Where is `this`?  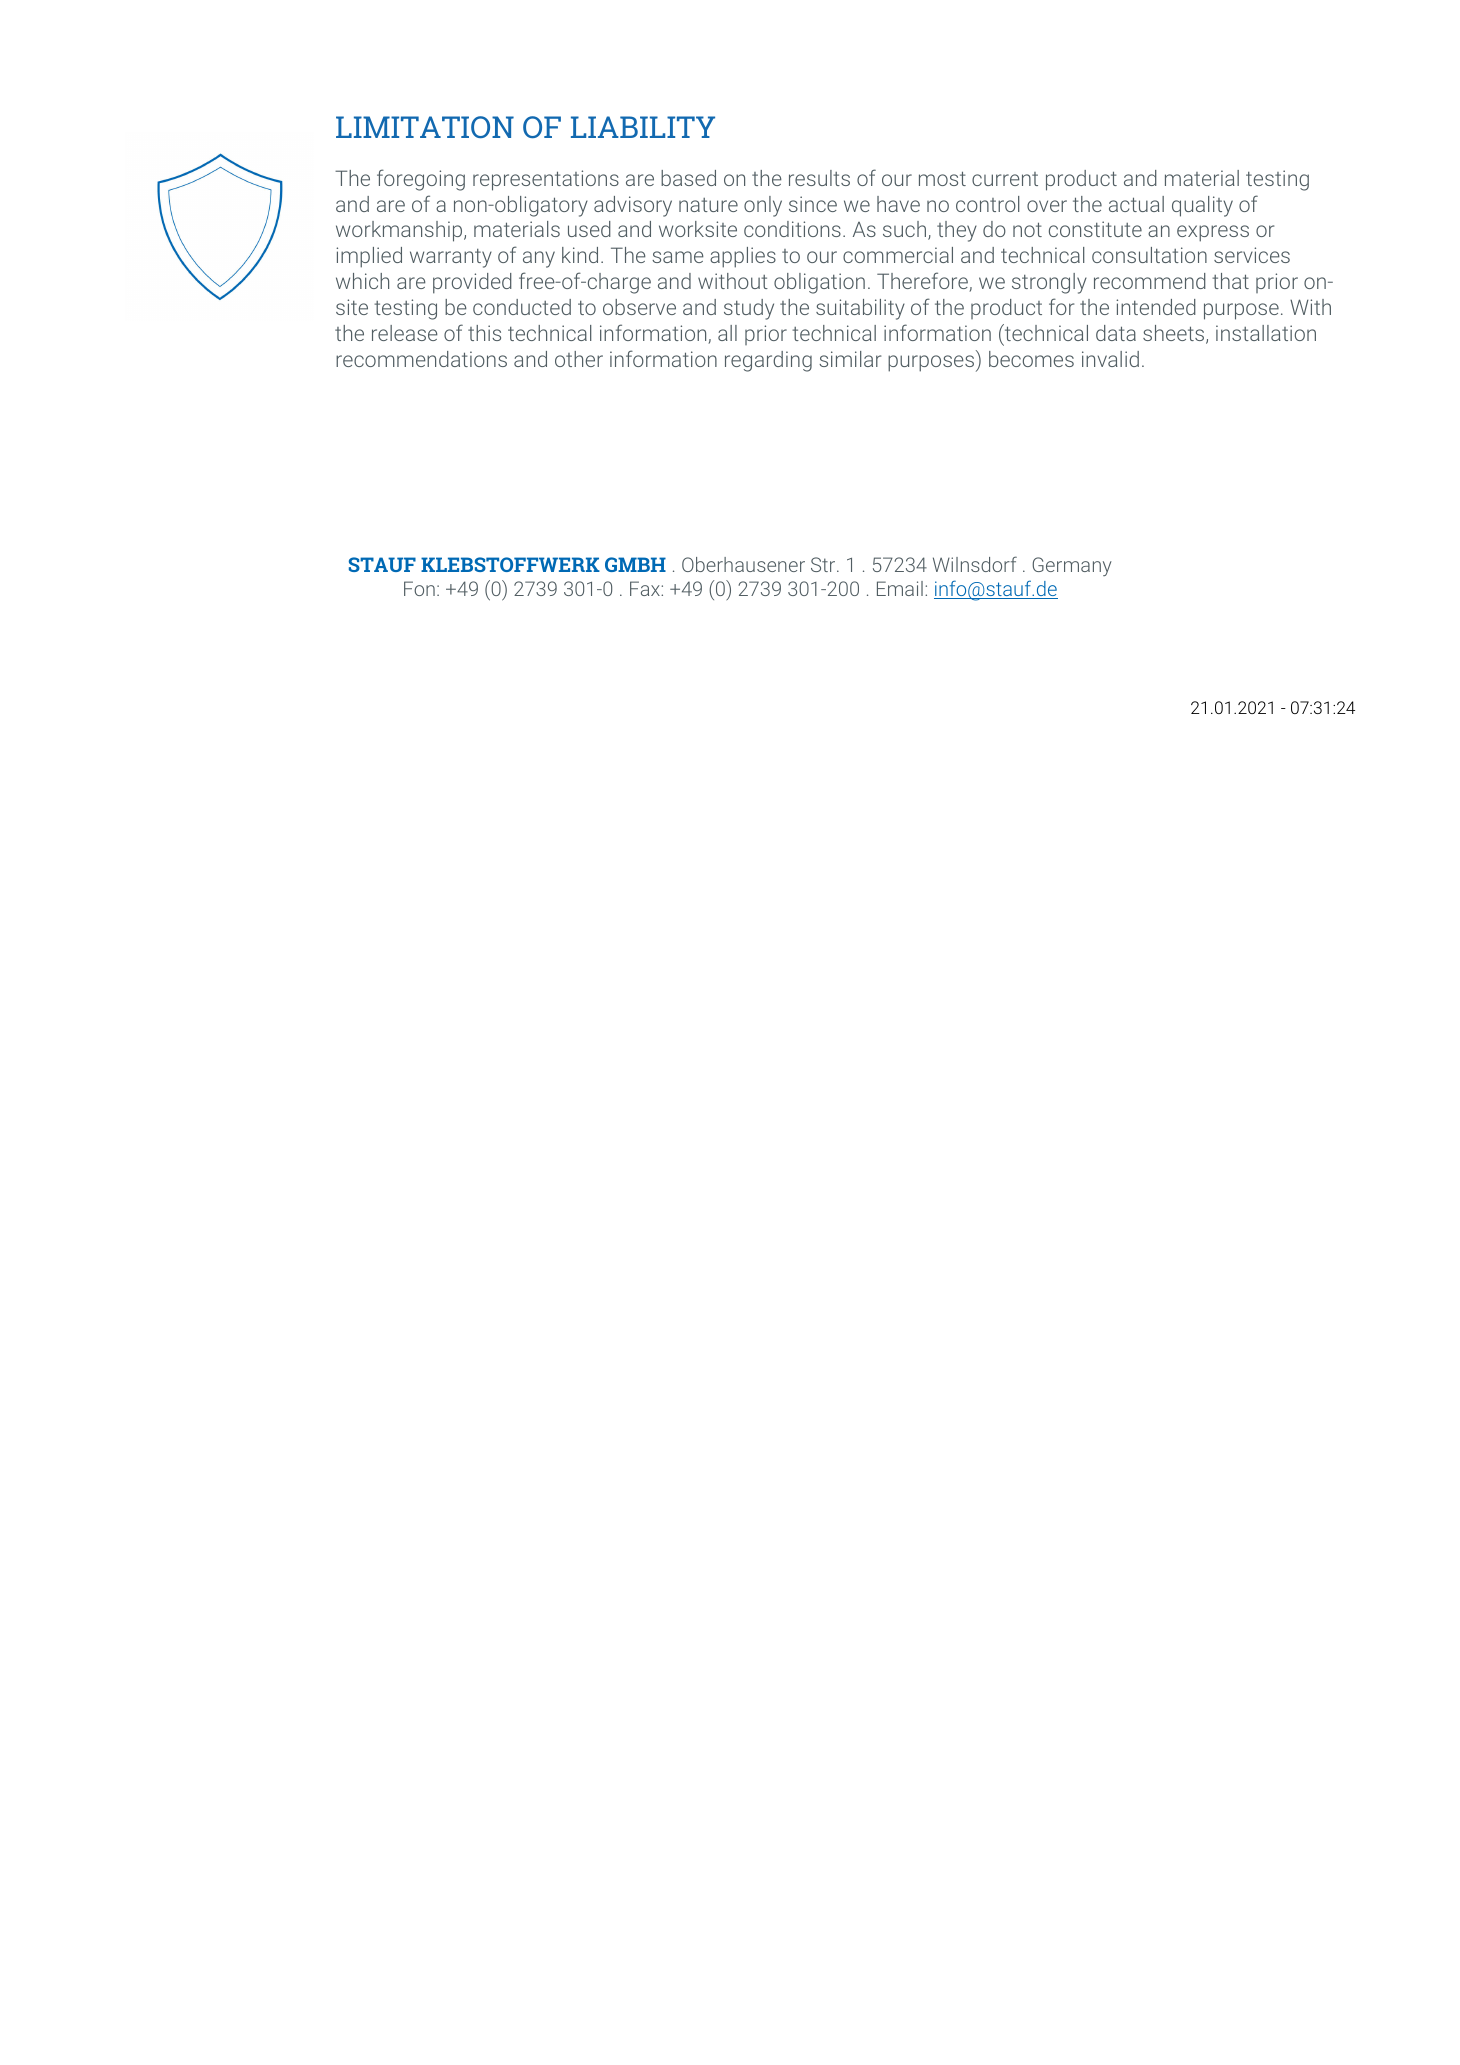
this is located at coordinates (484, 333).
